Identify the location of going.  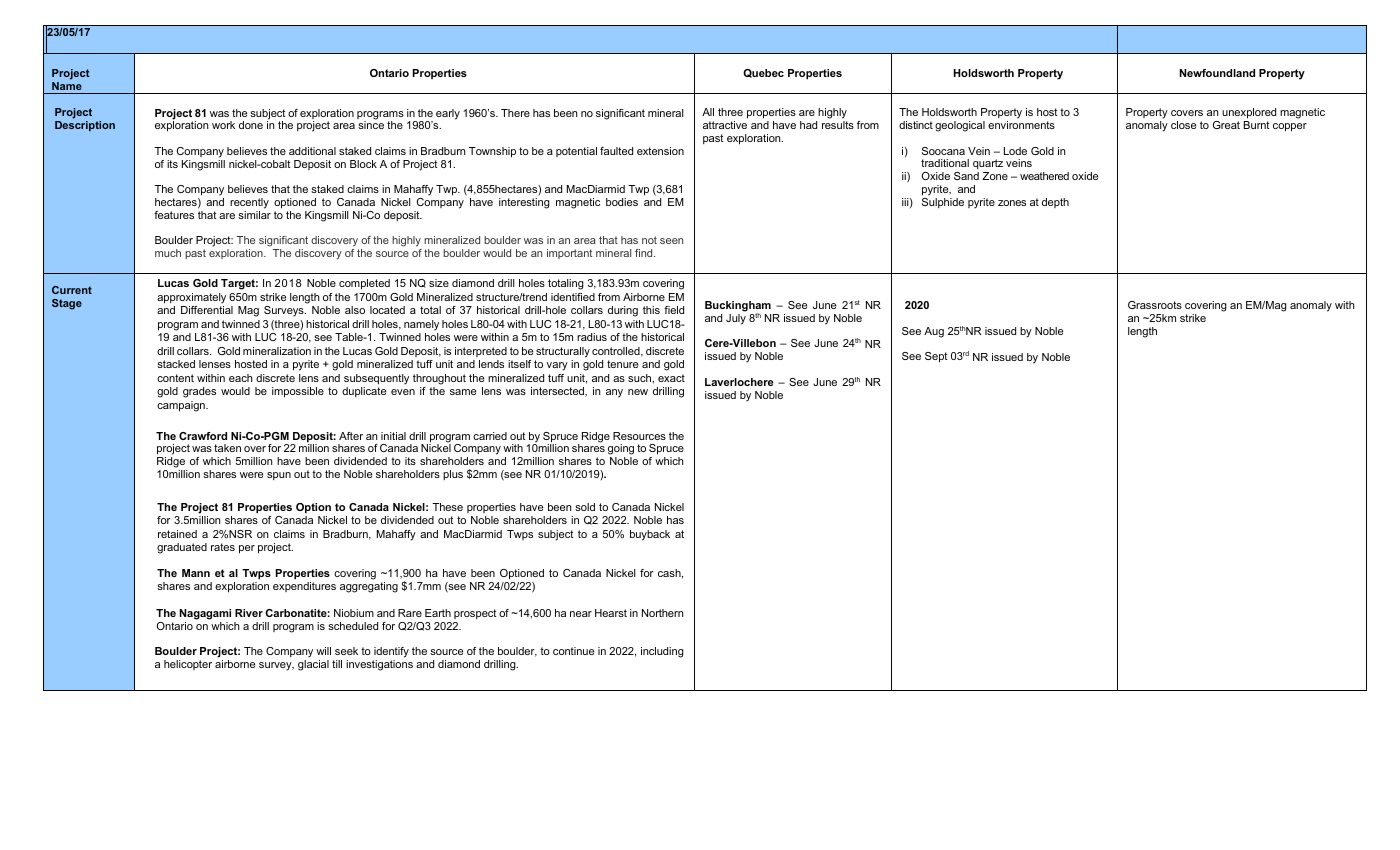
(621, 451).
